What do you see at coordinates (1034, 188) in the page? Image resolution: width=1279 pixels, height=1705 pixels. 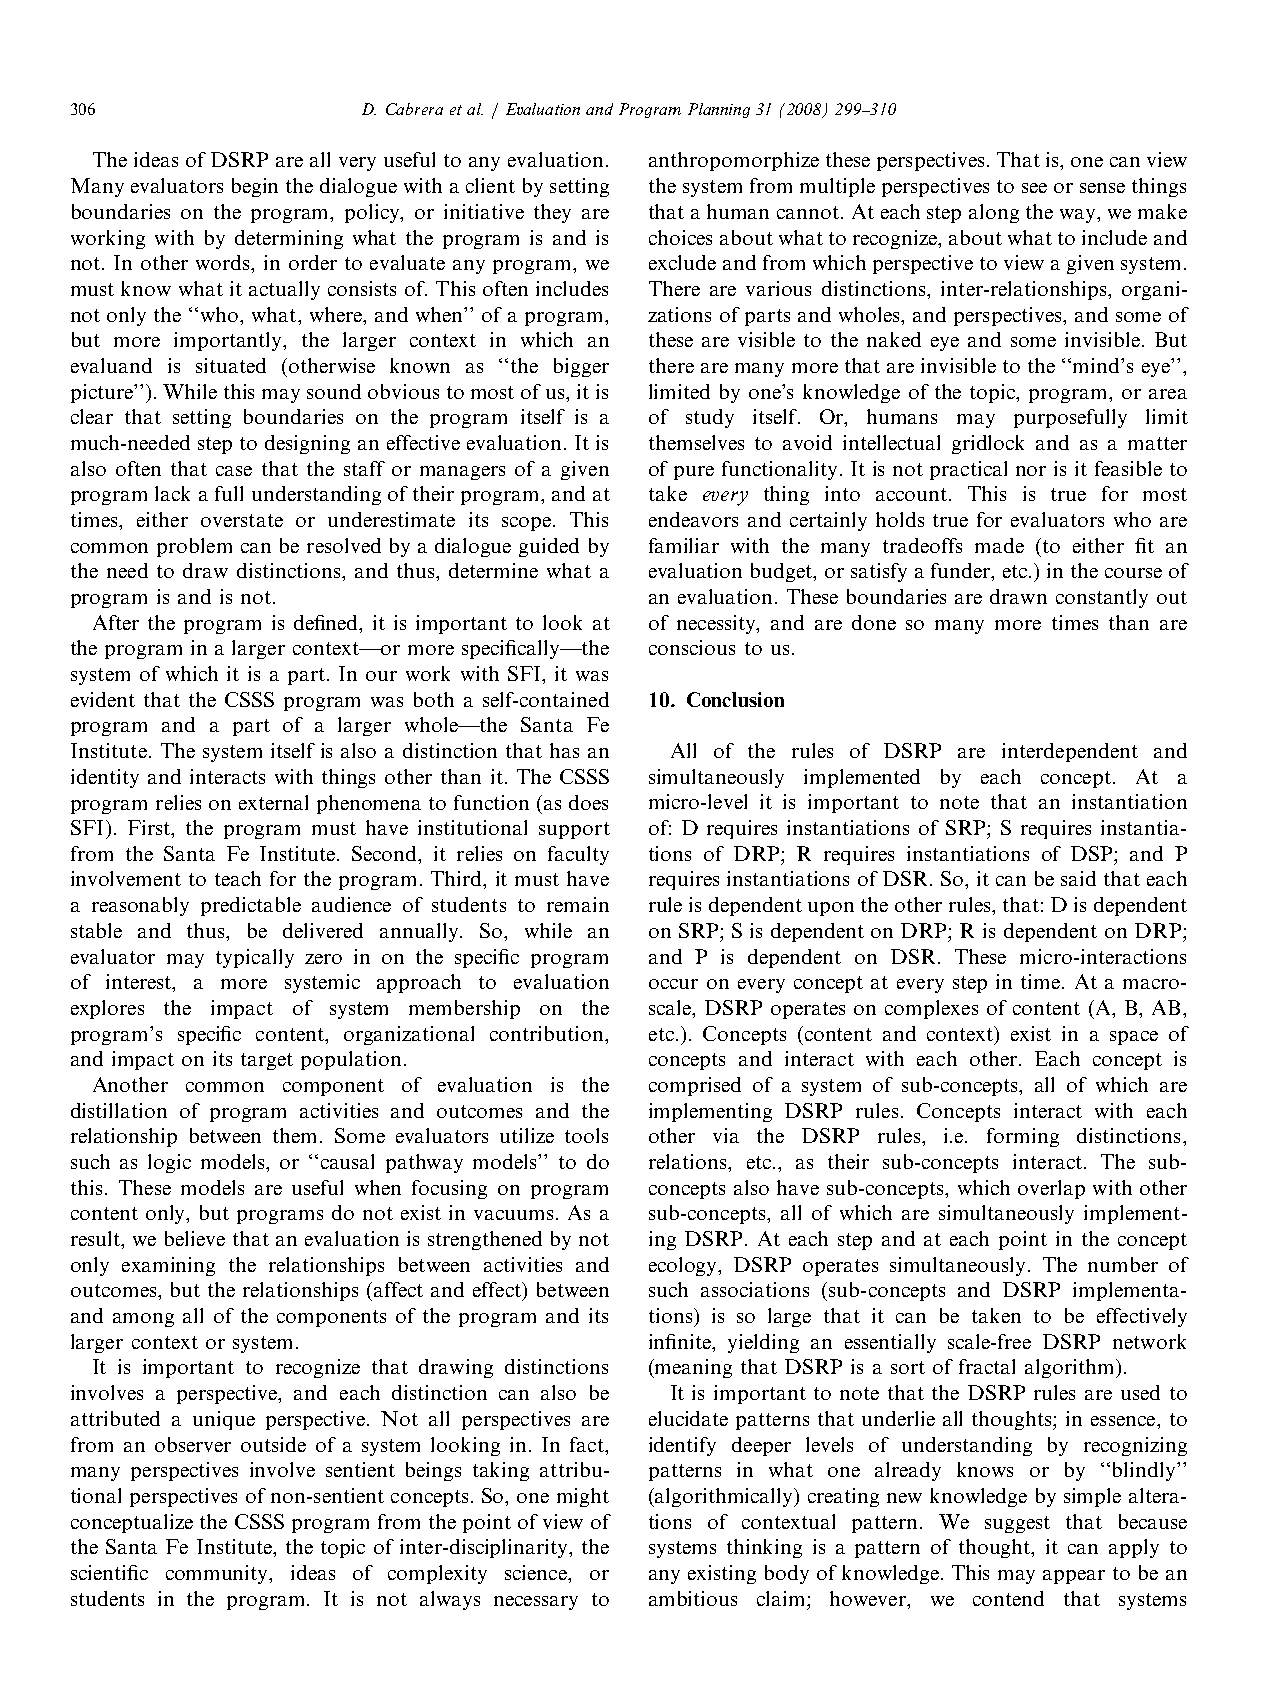 I see `see` at bounding box center [1034, 188].
